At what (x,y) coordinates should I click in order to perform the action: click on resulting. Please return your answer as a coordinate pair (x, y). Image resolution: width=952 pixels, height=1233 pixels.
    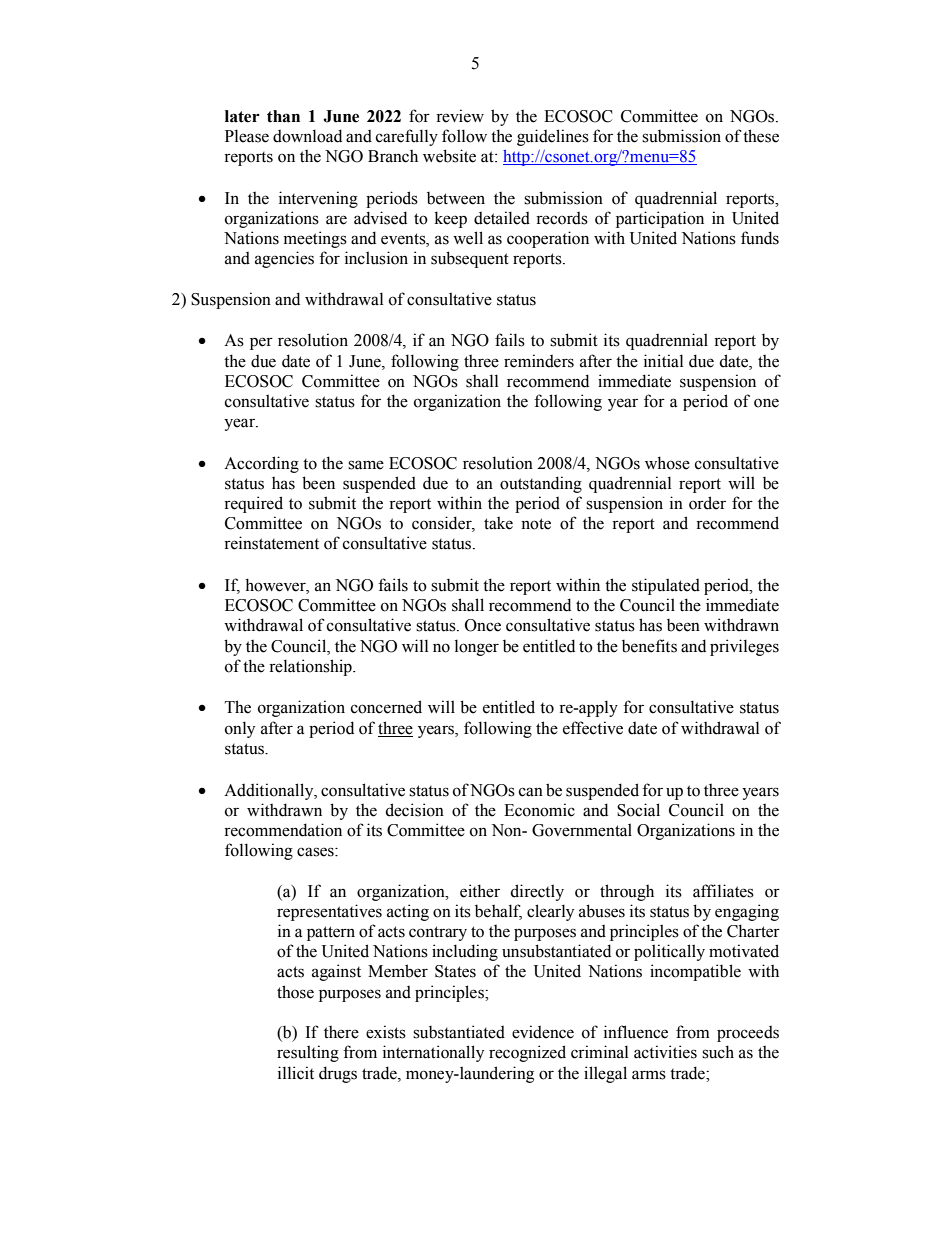
    Looking at the image, I should click on (308, 1053).
